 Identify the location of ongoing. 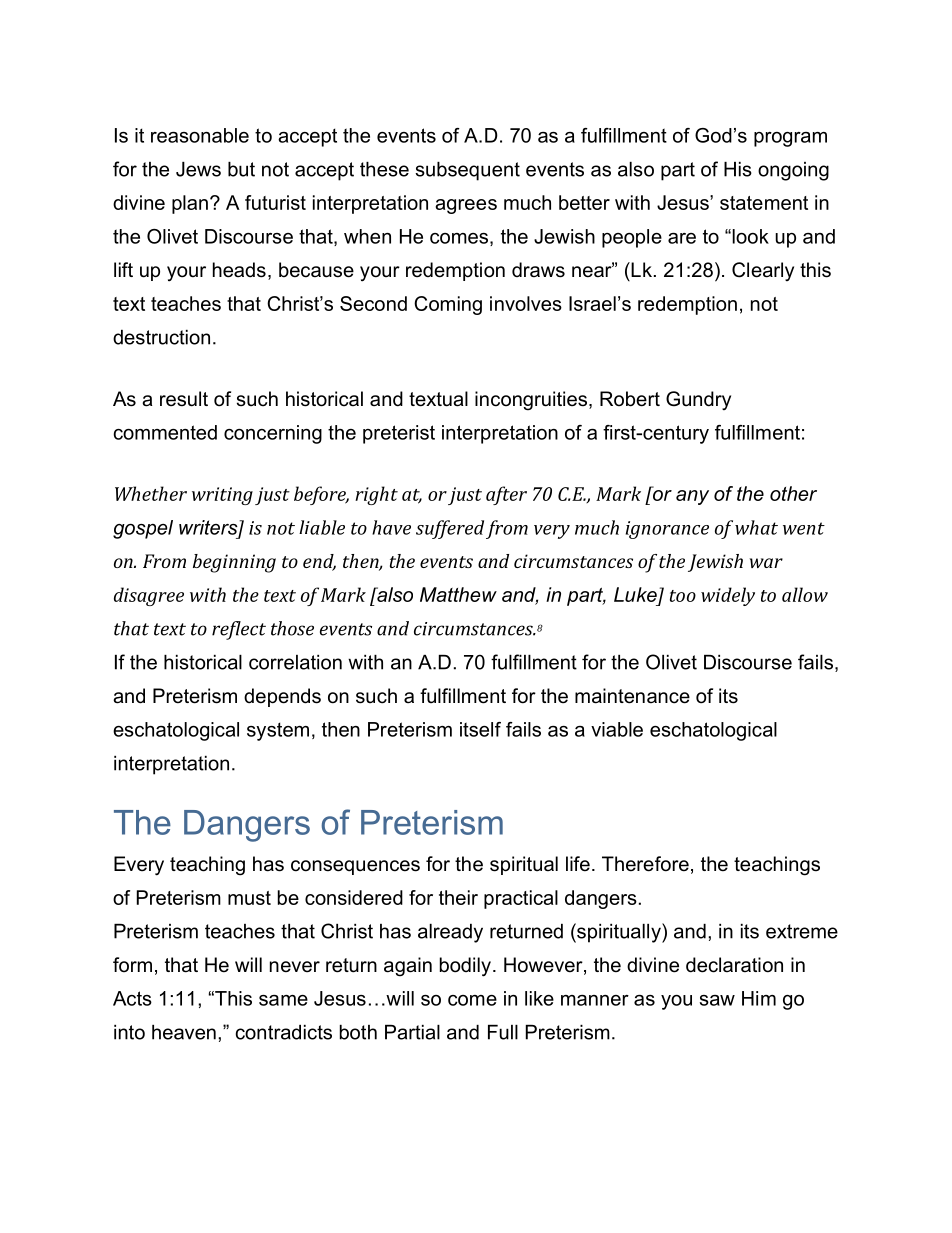
(793, 171).
